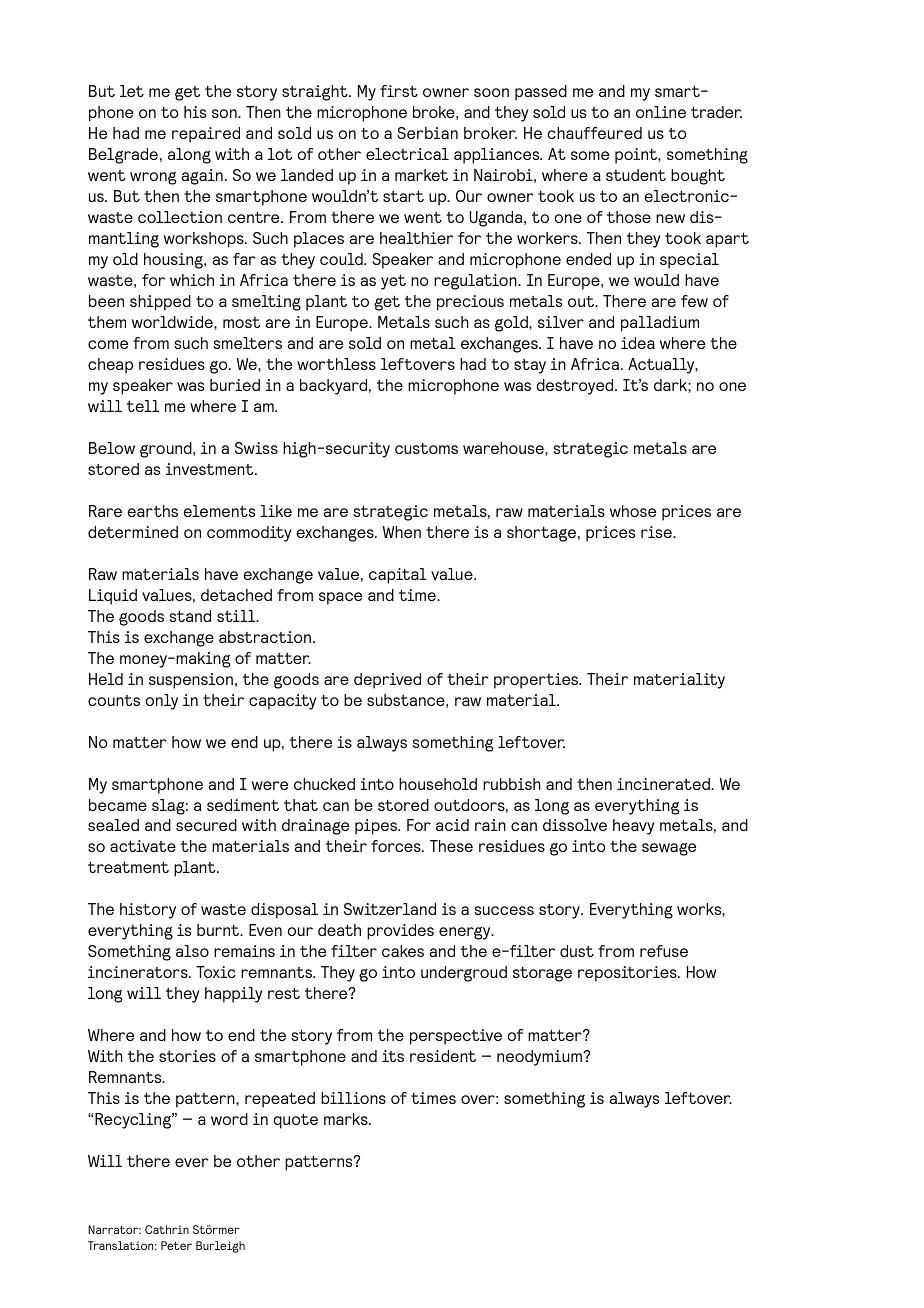 The image size is (924, 1308). What do you see at coordinates (661, 112) in the screenshot?
I see `online` at bounding box center [661, 112].
